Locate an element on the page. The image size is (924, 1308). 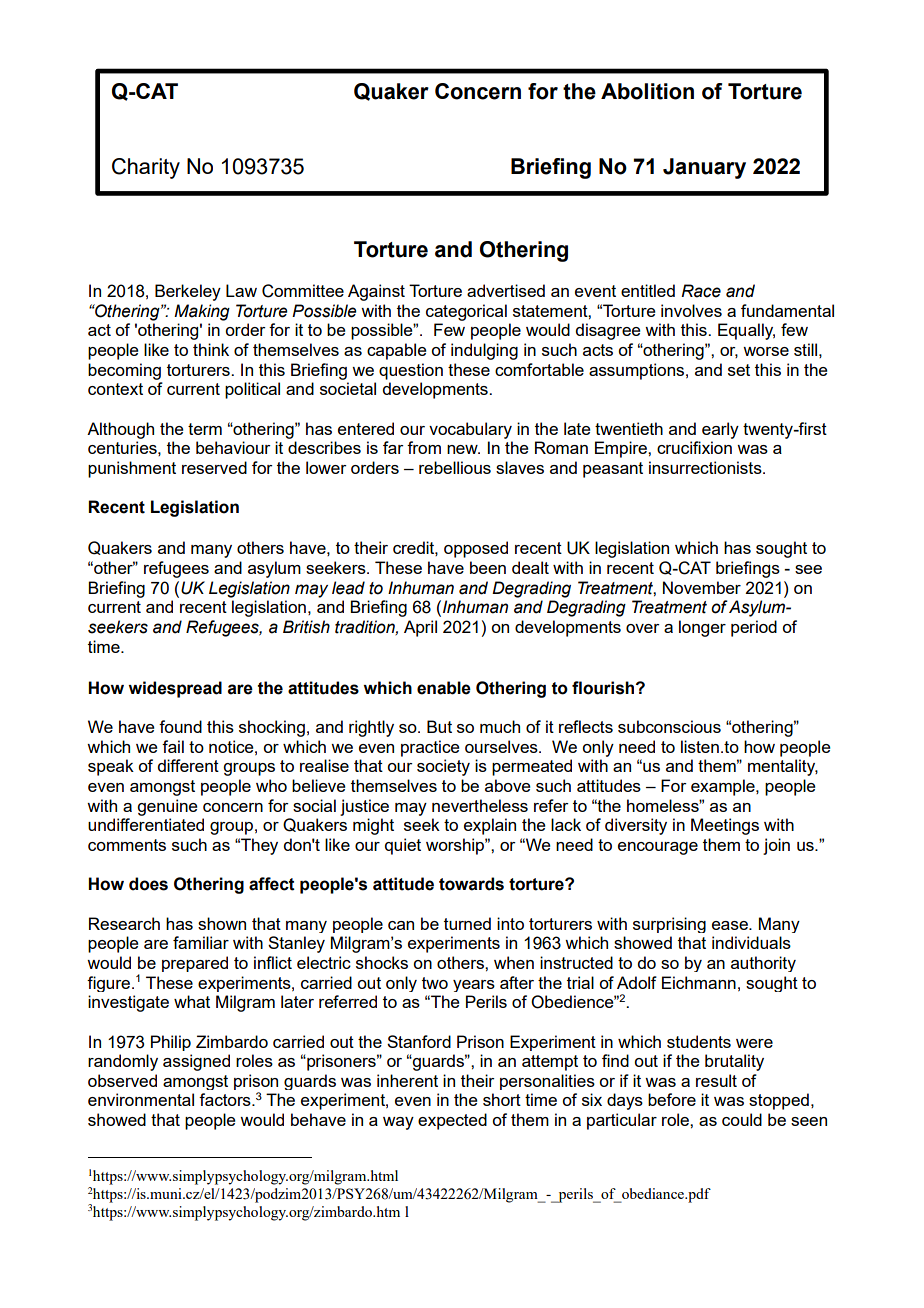
assigned is located at coordinates (196, 1062).
